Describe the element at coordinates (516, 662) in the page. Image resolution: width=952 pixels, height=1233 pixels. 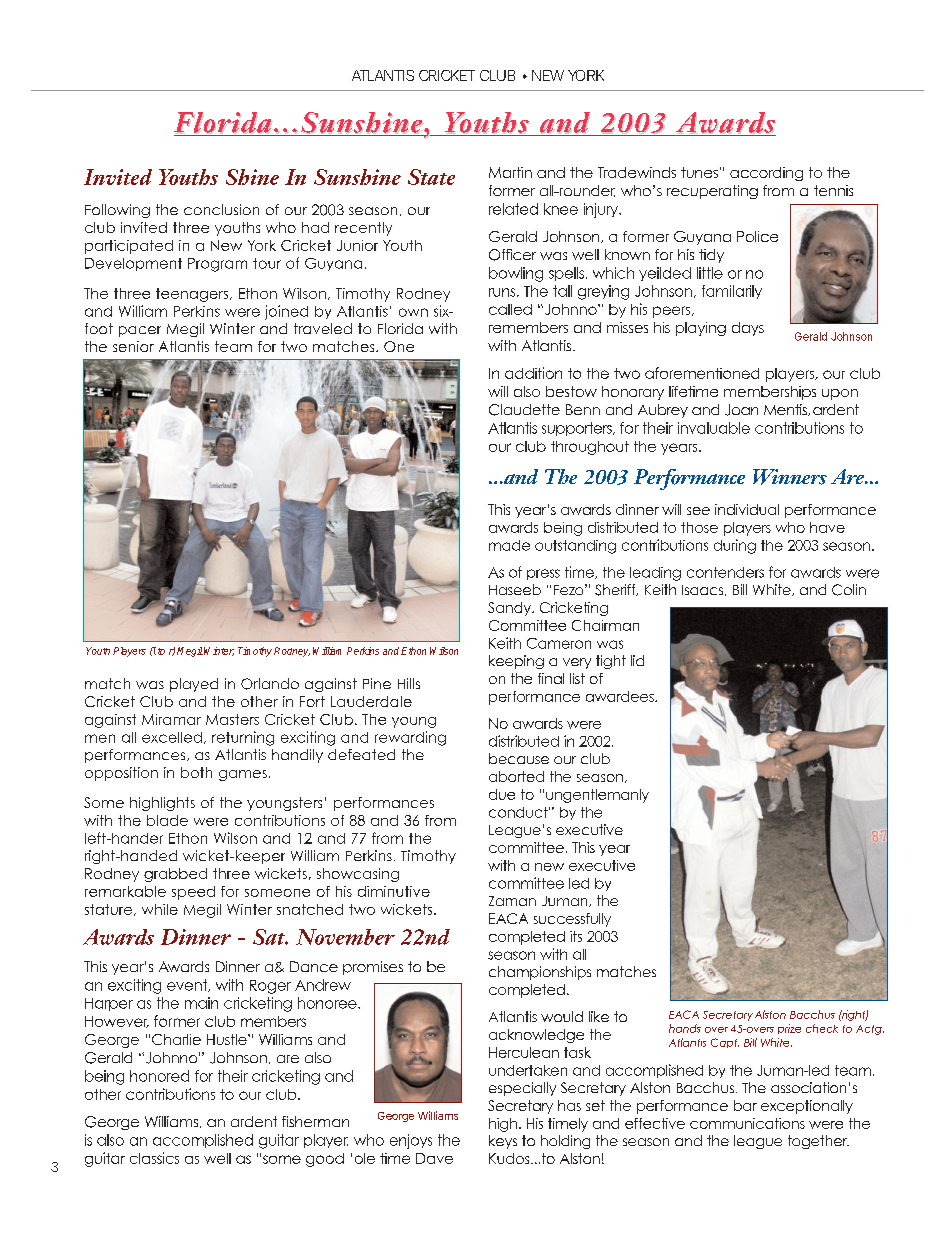
I see `keeping` at that location.
